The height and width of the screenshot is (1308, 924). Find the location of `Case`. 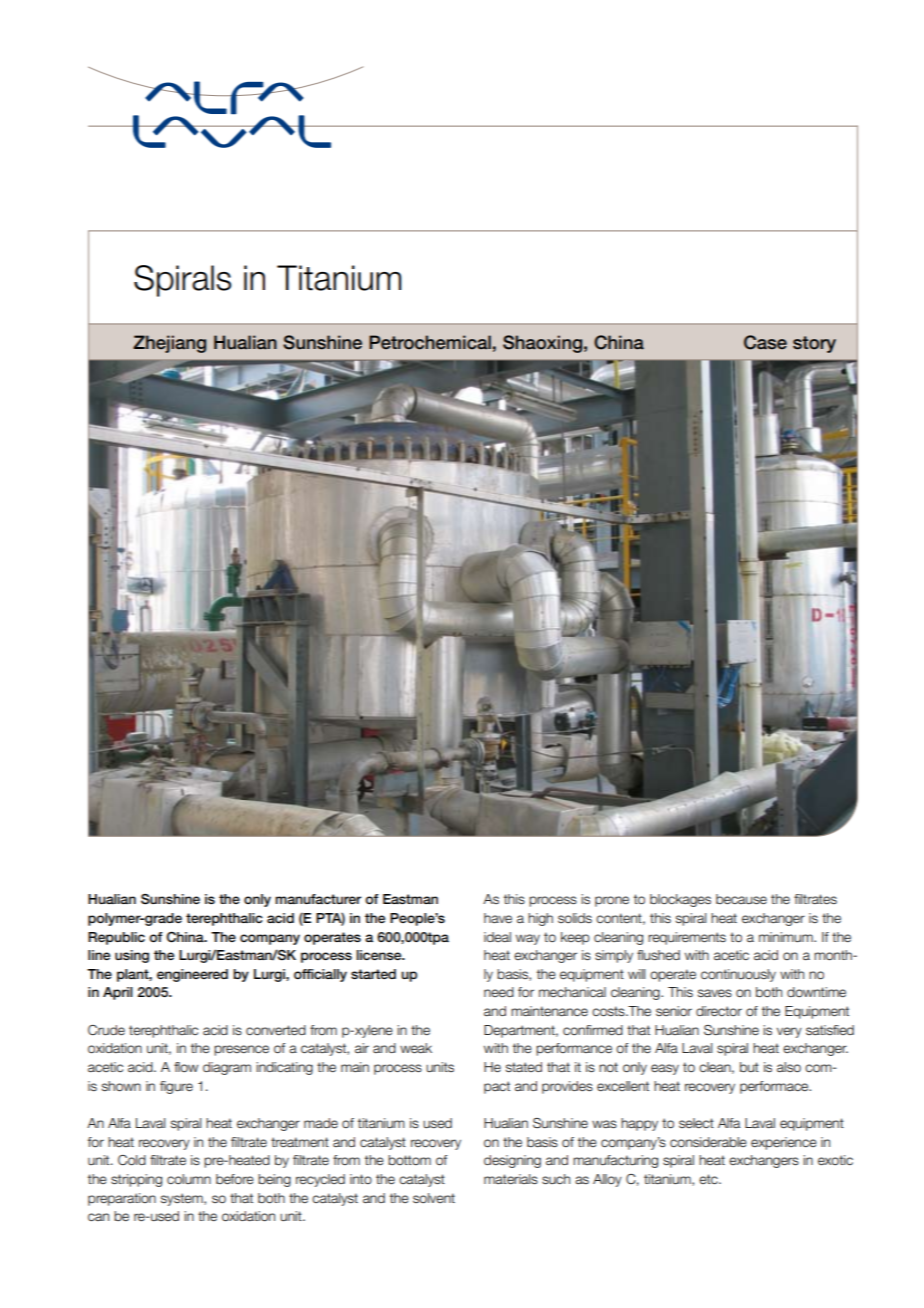

Case is located at coordinates (765, 342).
